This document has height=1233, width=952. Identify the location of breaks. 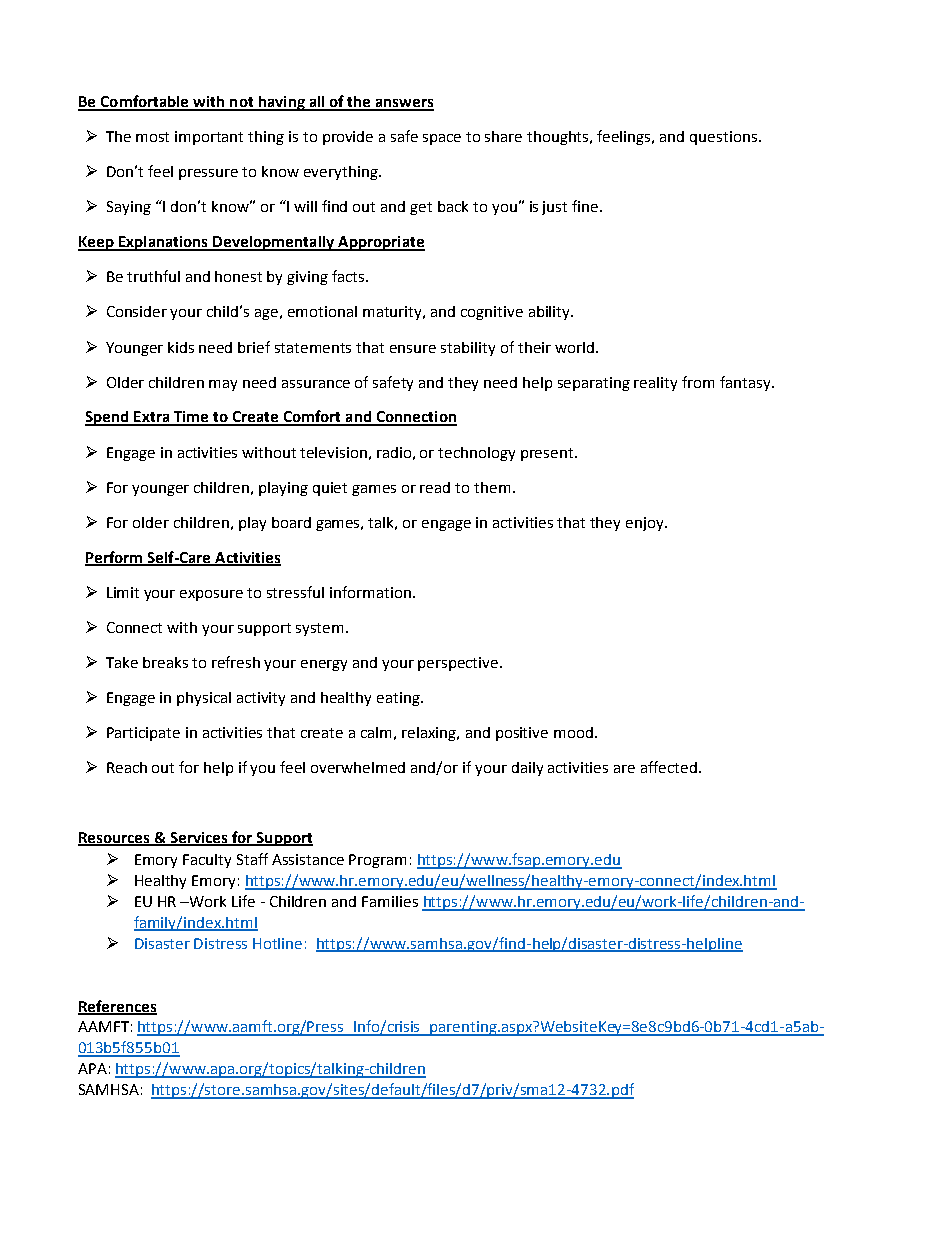
(165, 662).
